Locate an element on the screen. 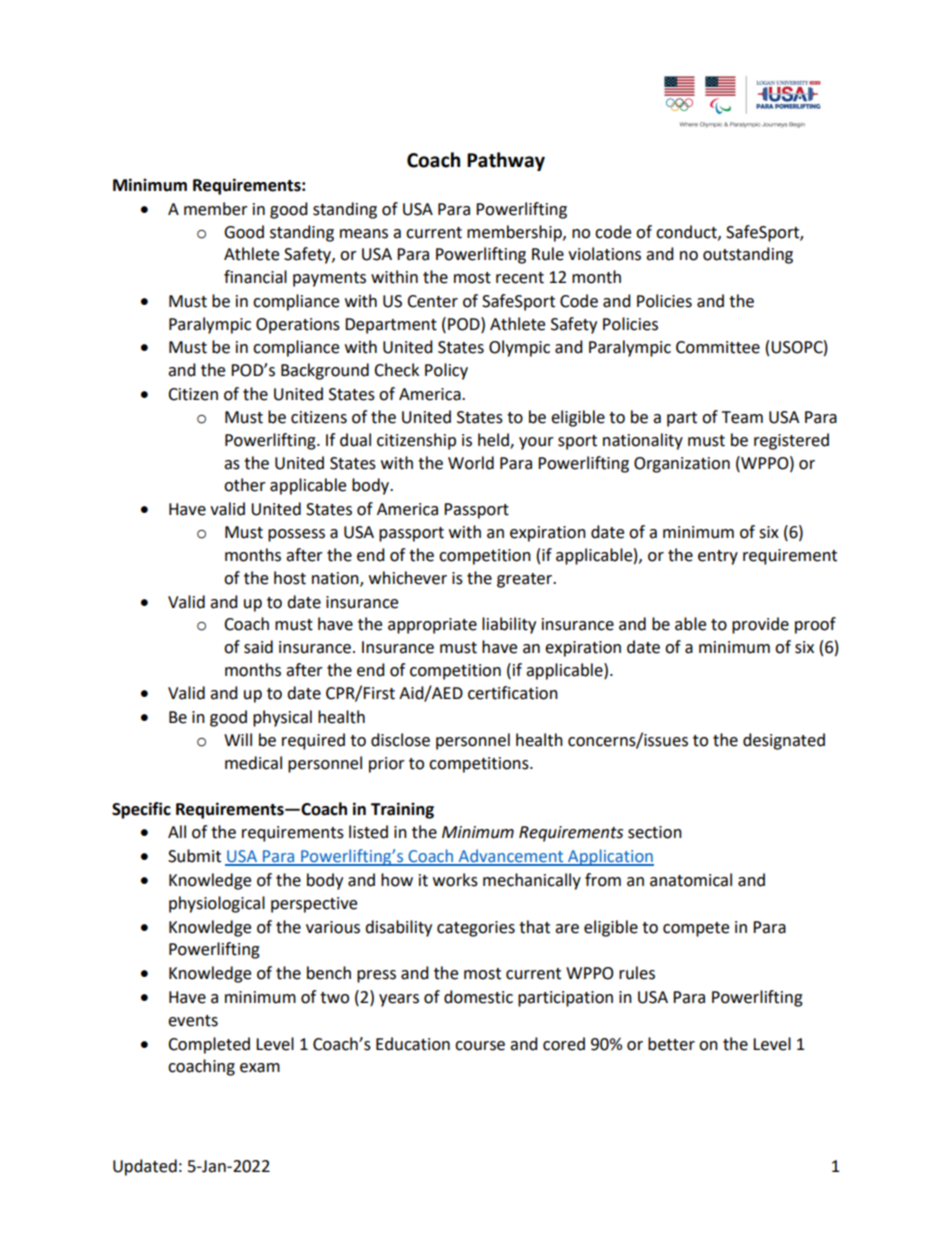 This screenshot has width=952, height=1233. designated is located at coordinates (784, 741).
